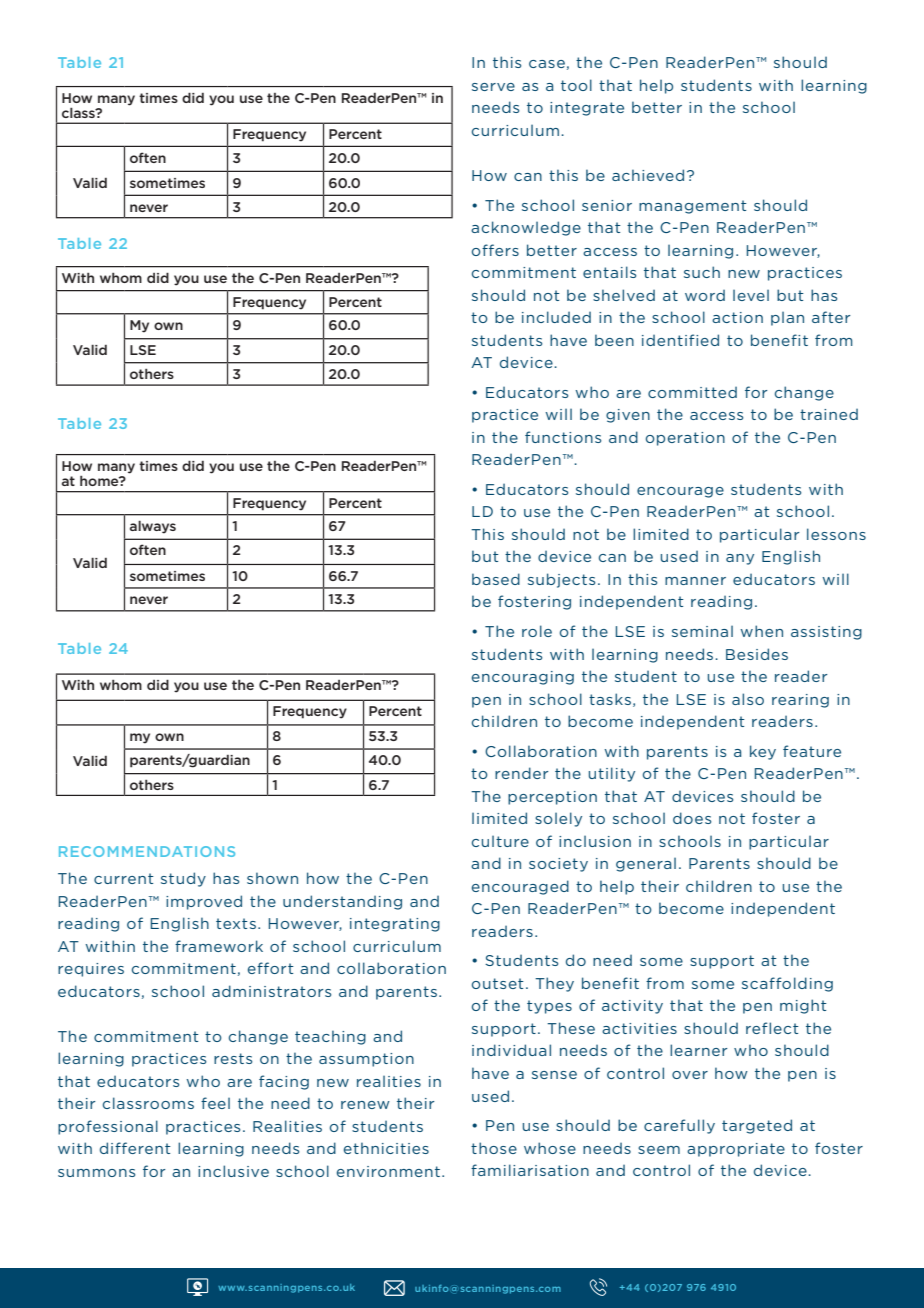  Describe the element at coordinates (493, 87) in the document. I see `serve` at that location.
